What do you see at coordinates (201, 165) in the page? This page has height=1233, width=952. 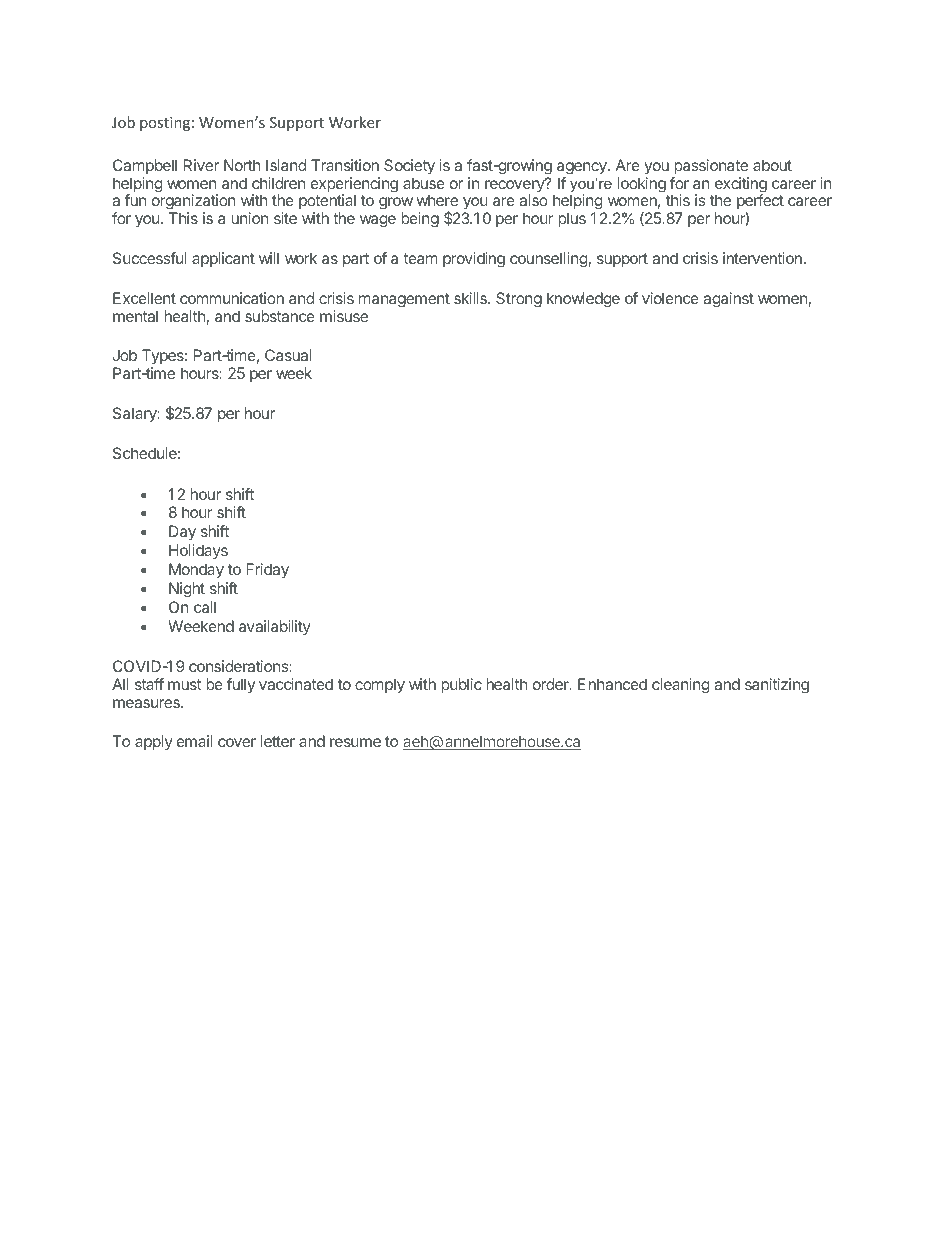 I see `River` at bounding box center [201, 165].
